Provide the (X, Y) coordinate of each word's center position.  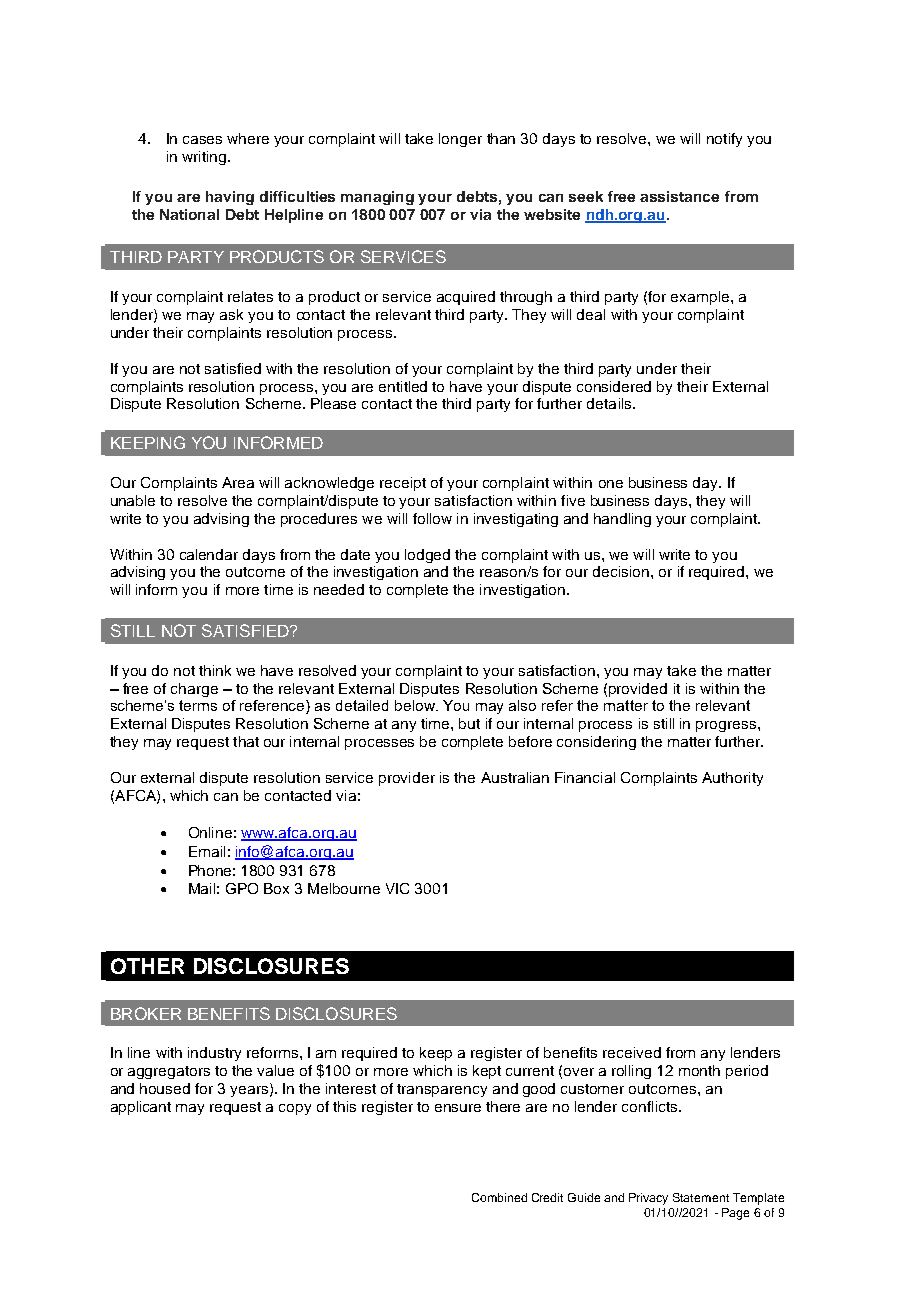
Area (238, 482)
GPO (242, 888)
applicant (141, 1108)
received (632, 1052)
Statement (701, 1197)
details (610, 403)
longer (460, 140)
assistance (679, 196)
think (215, 670)
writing (205, 158)
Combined (499, 1197)
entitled (403, 386)
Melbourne (344, 888)
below (416, 705)
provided (638, 690)
